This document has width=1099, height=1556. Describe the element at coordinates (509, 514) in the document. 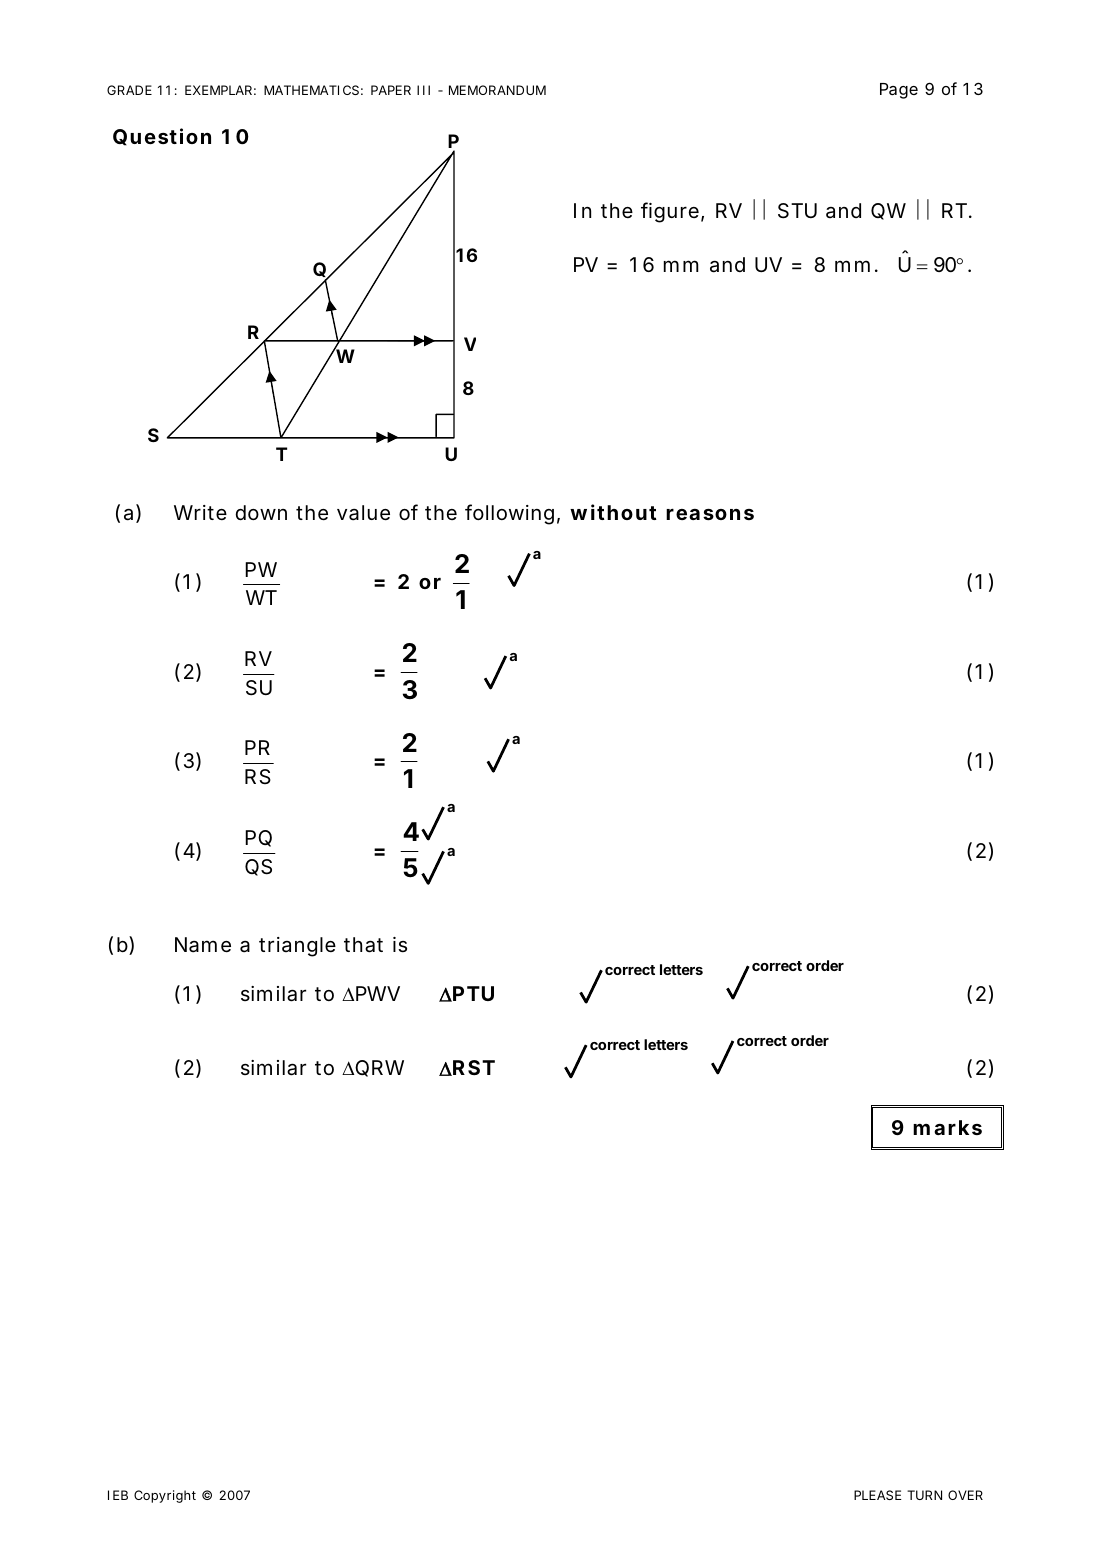

I see `following` at that location.
